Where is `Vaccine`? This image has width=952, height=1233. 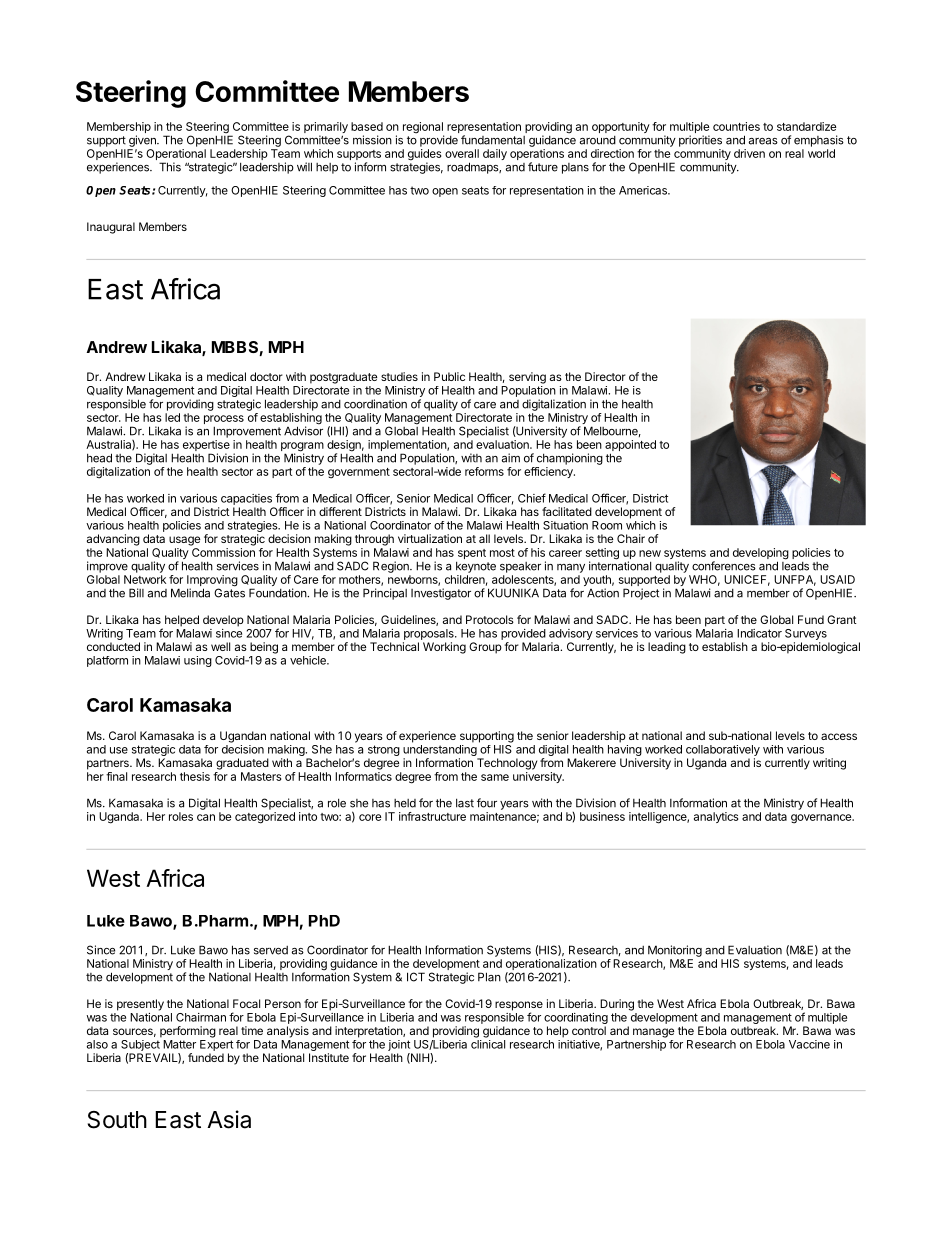 Vaccine is located at coordinates (809, 1044).
